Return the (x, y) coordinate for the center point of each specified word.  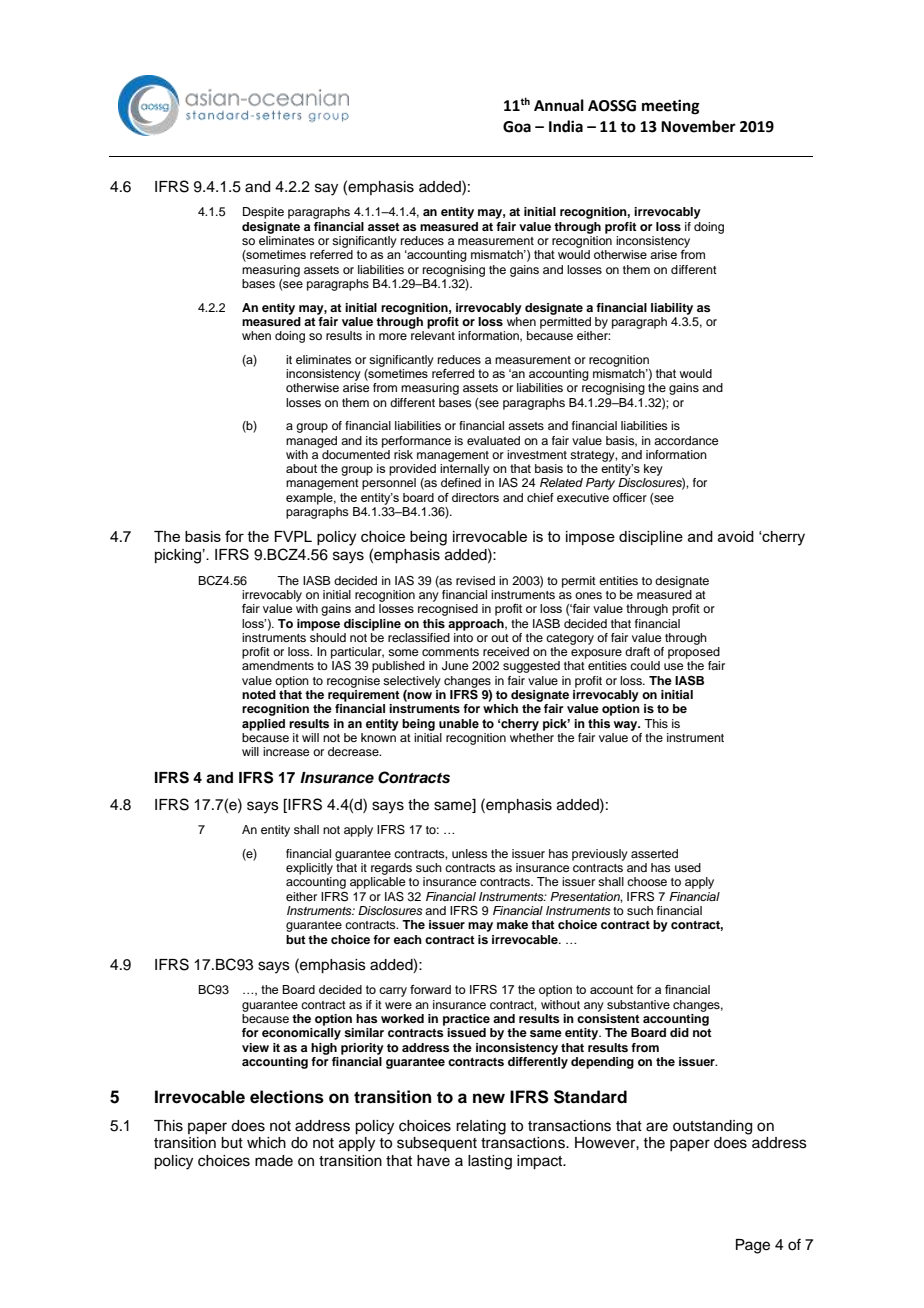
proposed (694, 653)
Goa (517, 127)
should (328, 636)
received (506, 651)
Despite (263, 213)
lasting (490, 1162)
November (698, 126)
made (274, 1161)
